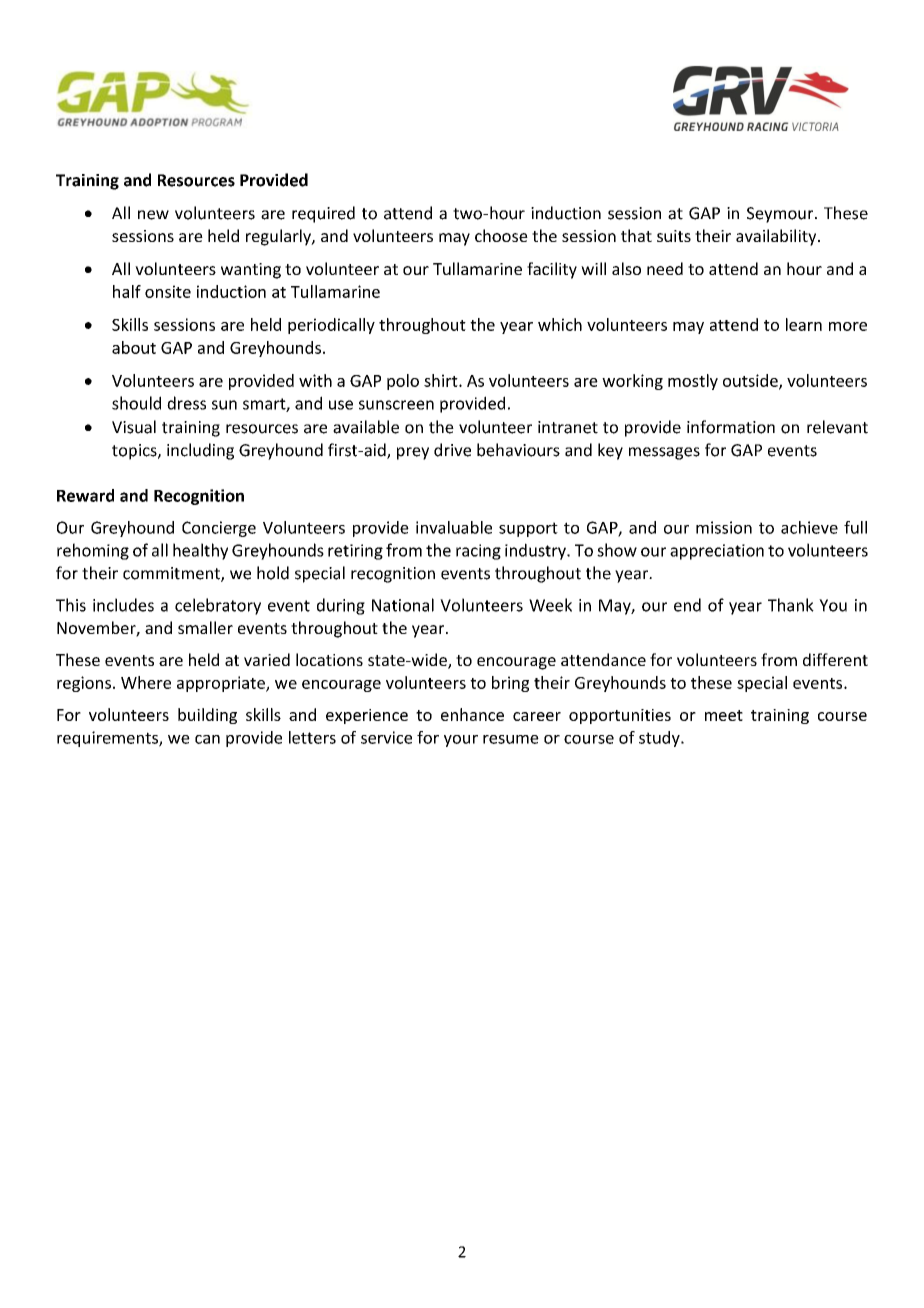  I want to click on new, so click(153, 215).
